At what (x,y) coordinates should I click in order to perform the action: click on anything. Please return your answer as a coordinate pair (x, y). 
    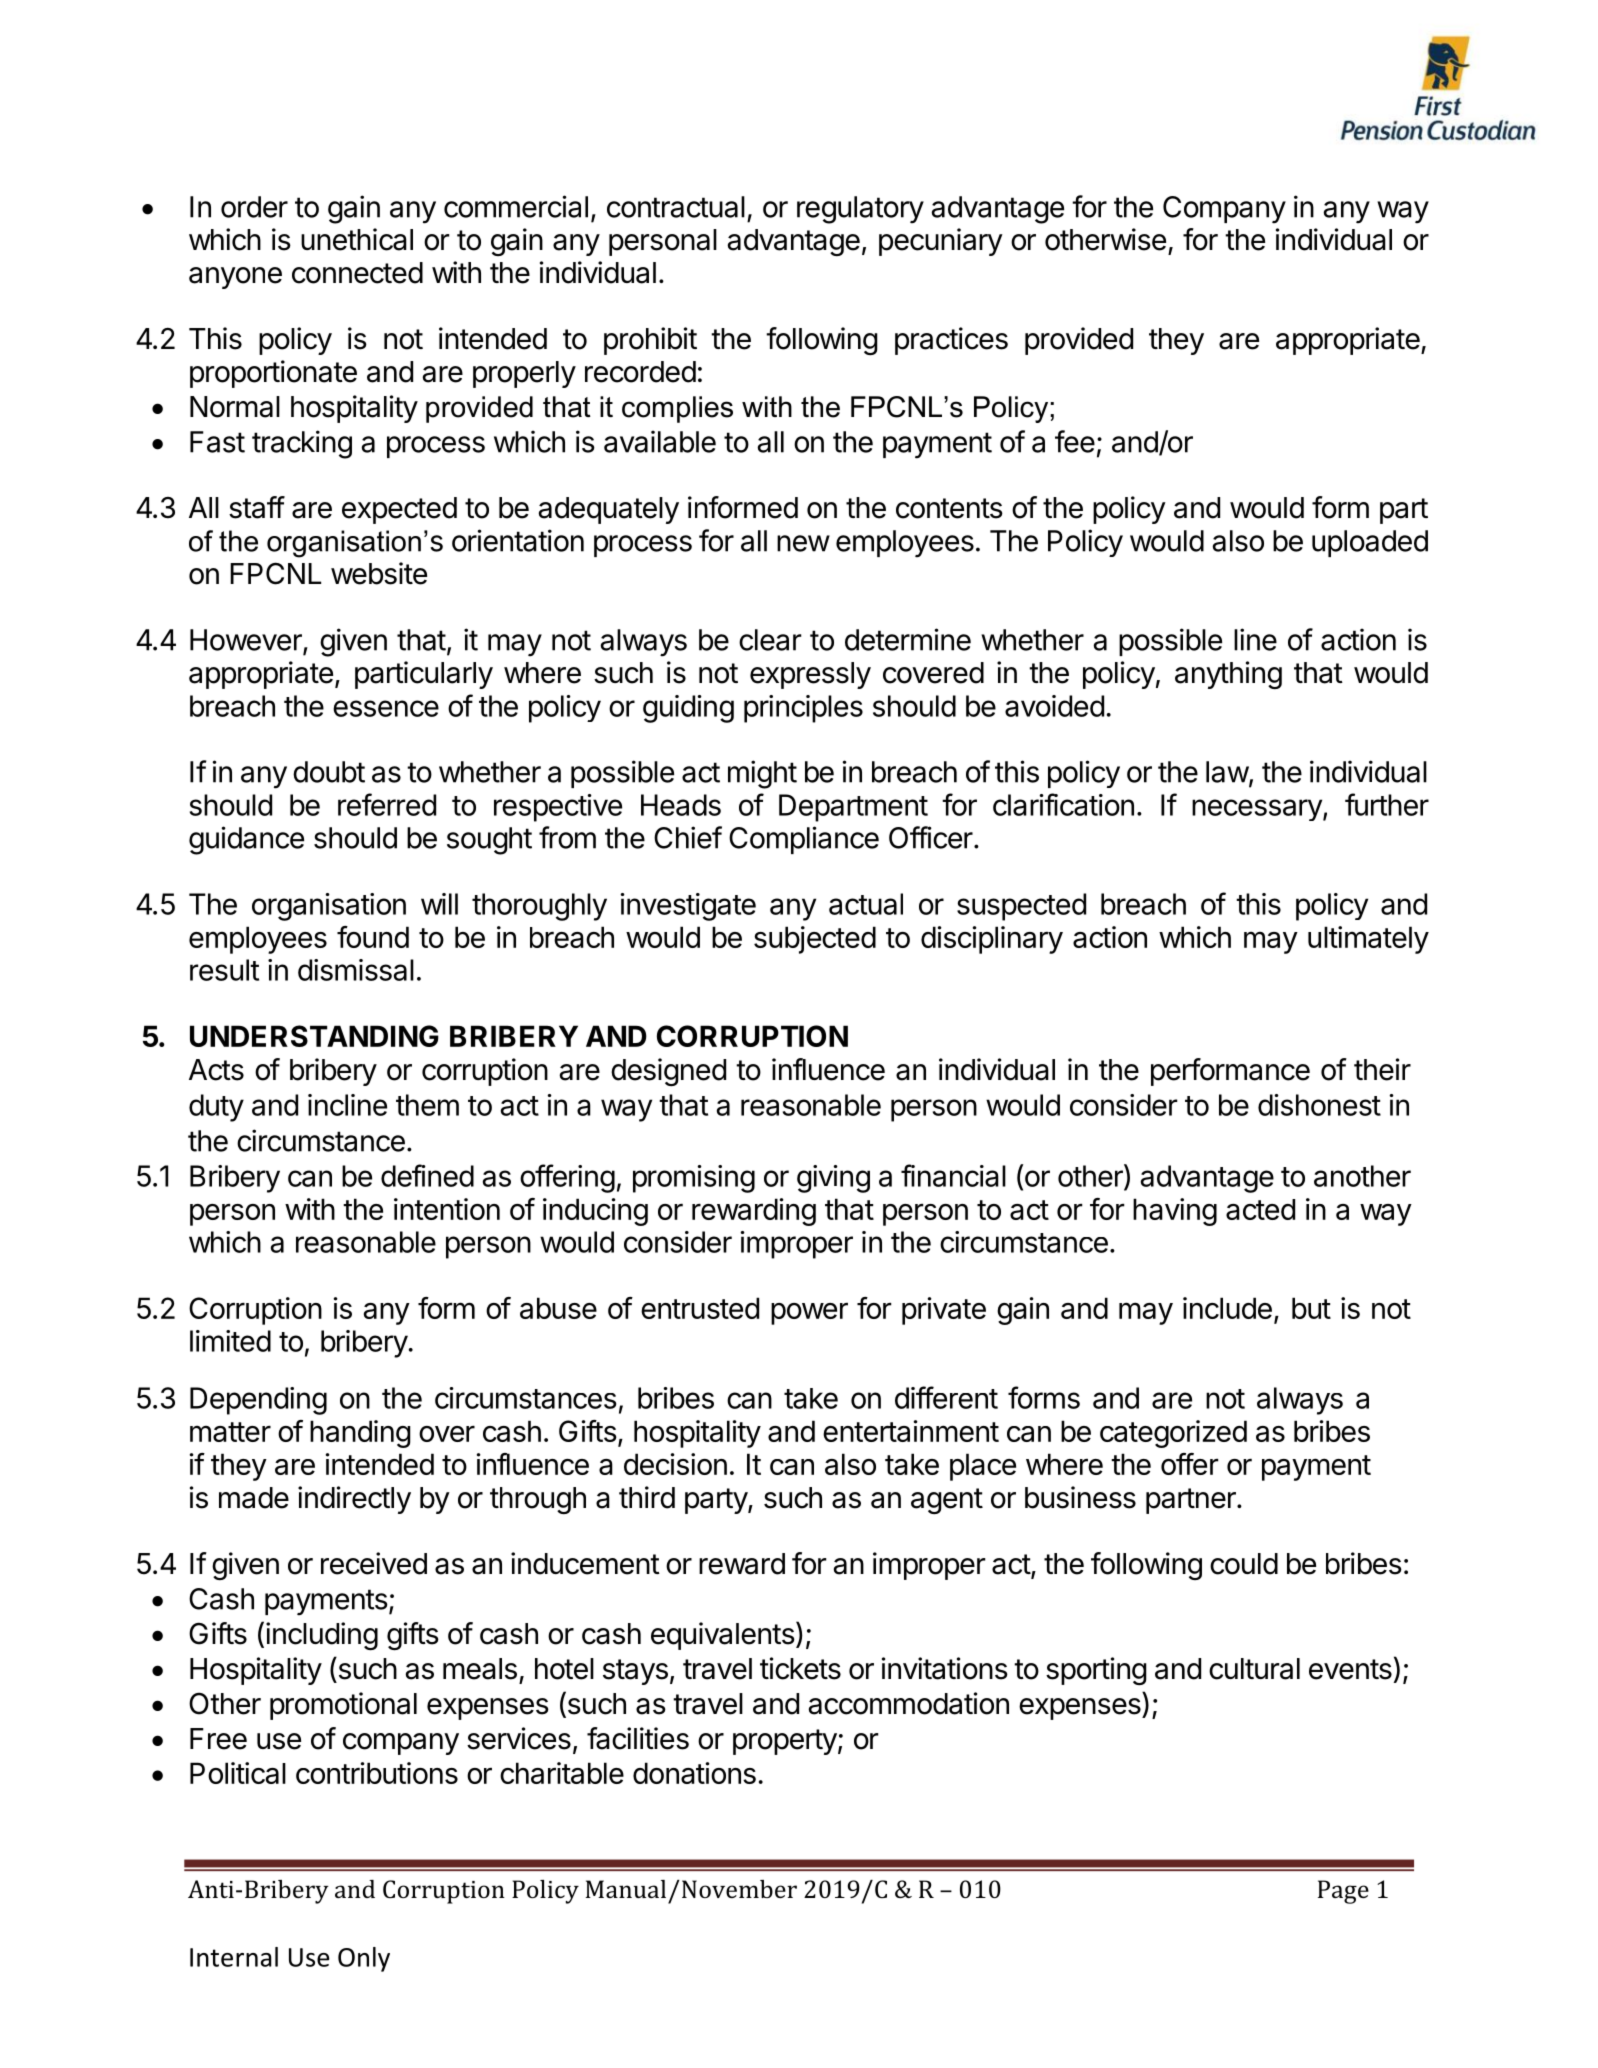
    Looking at the image, I should click on (1228, 675).
